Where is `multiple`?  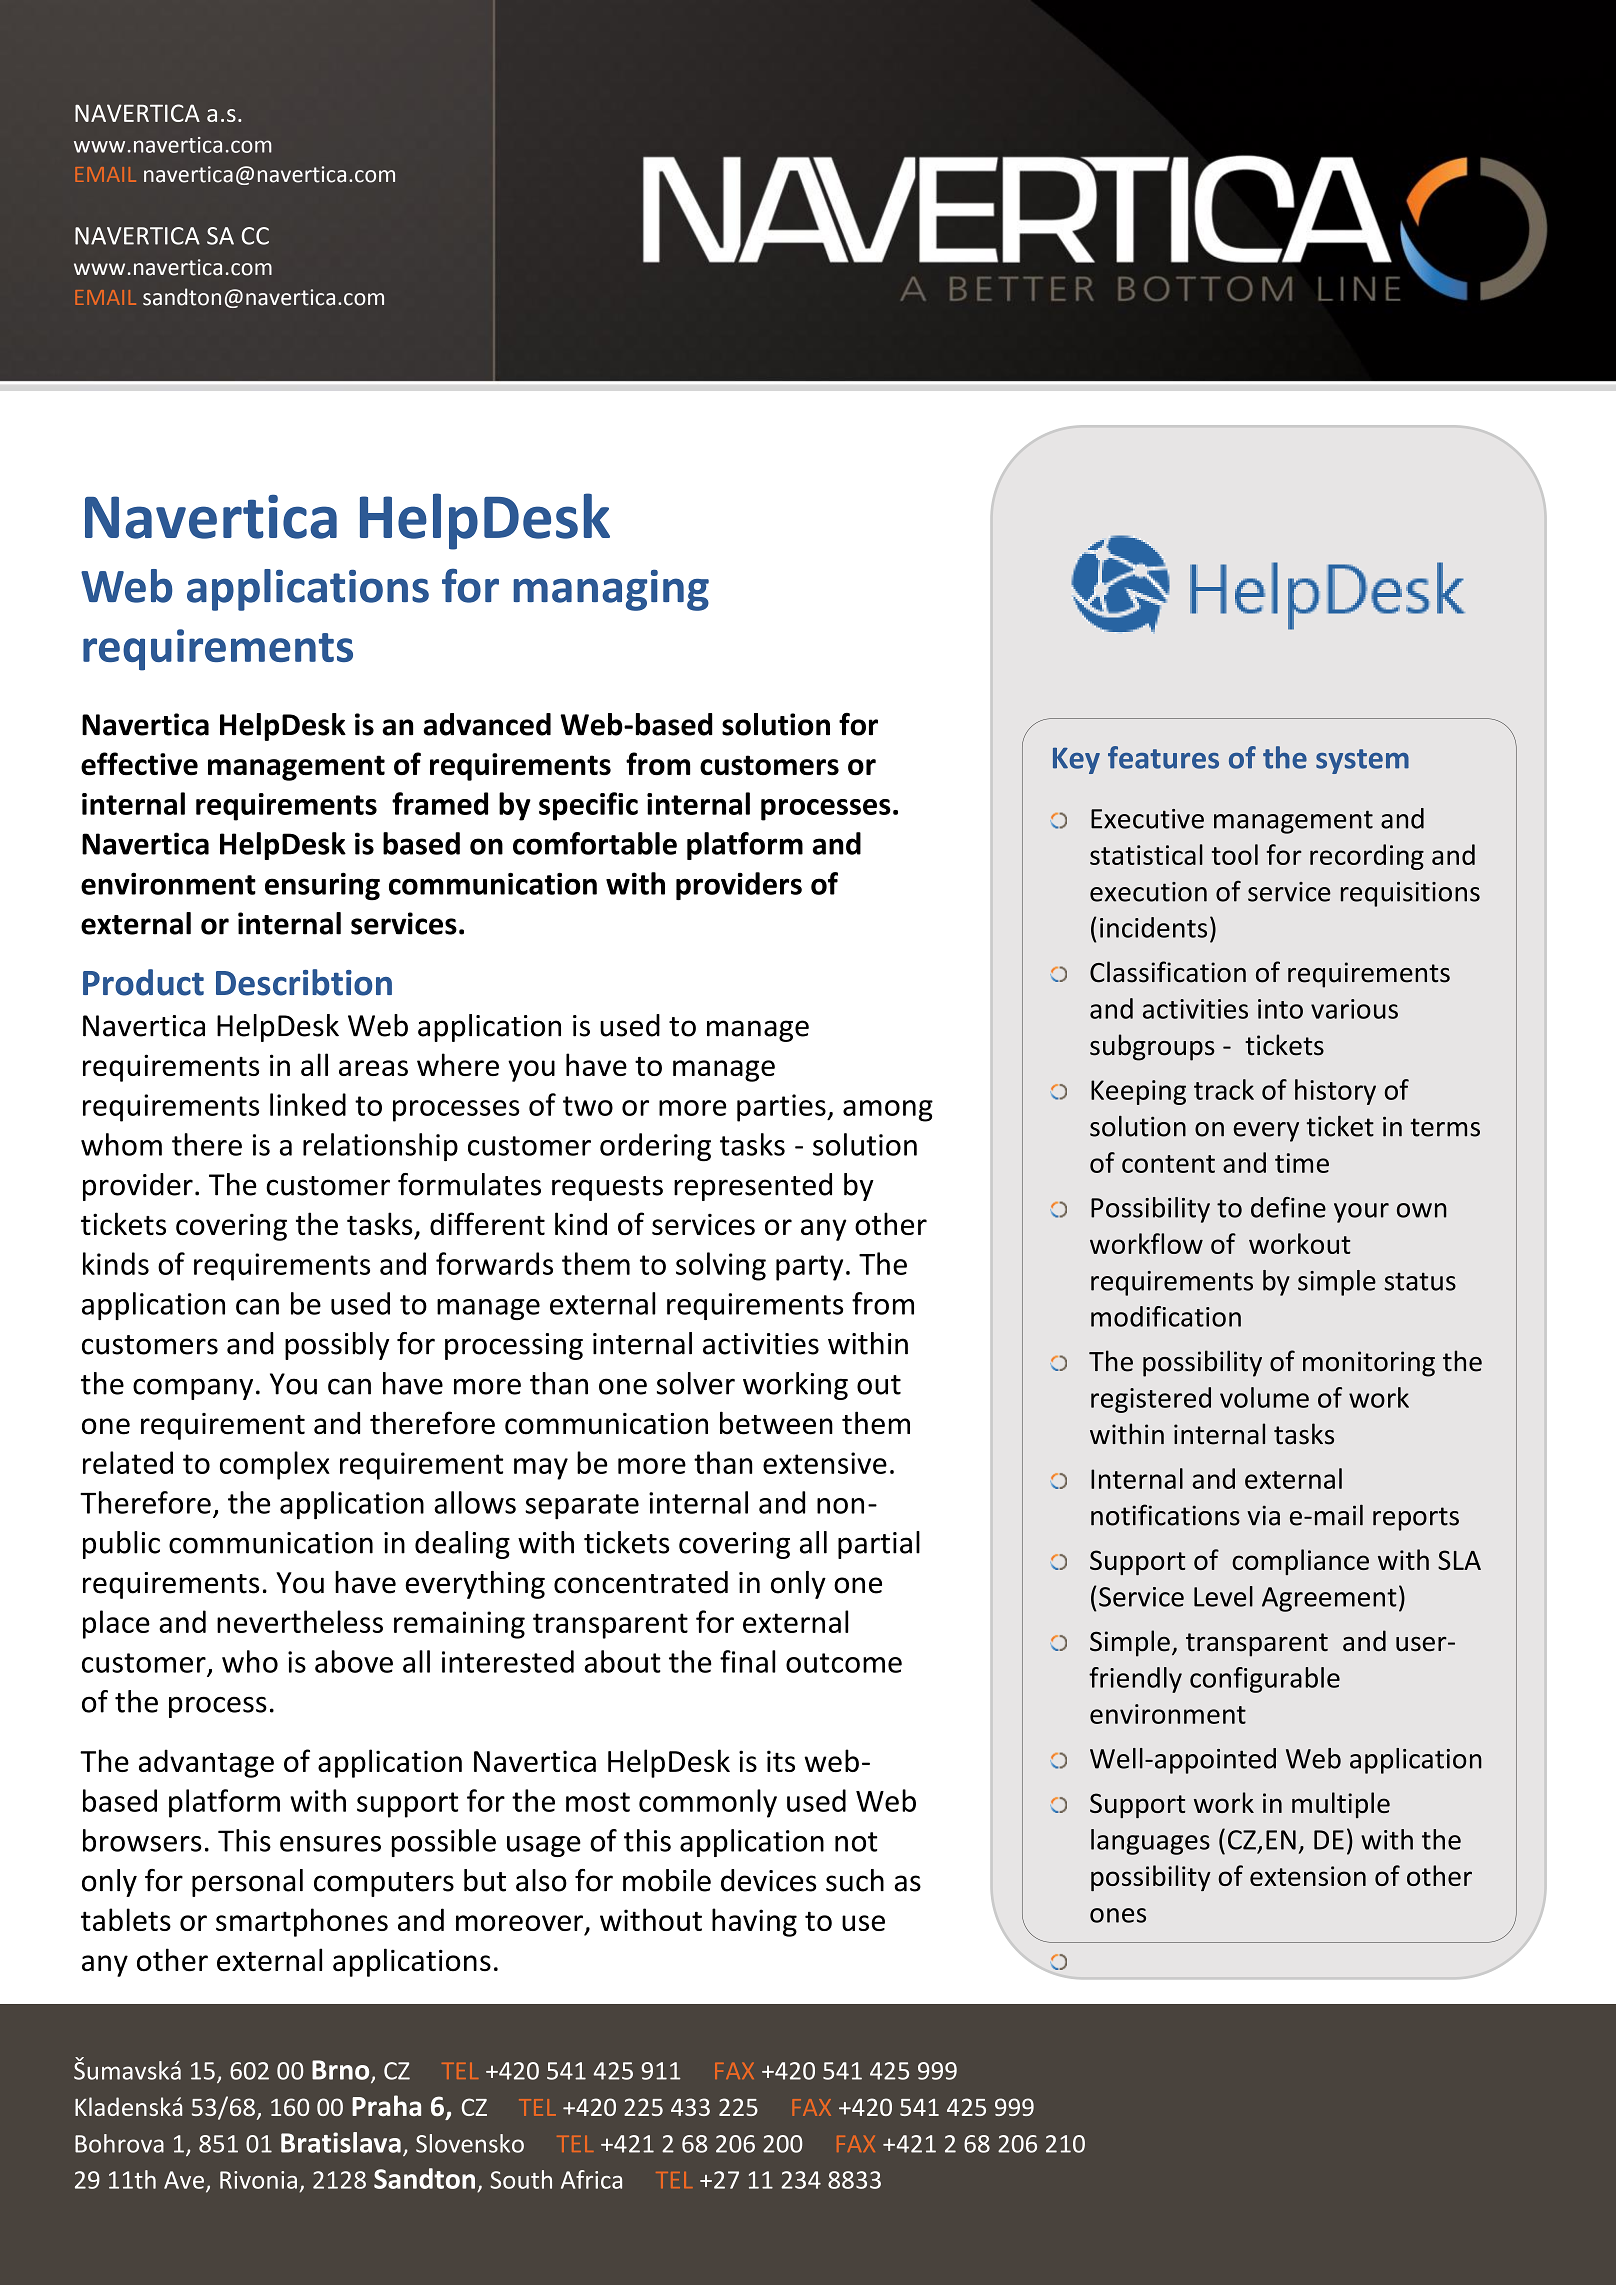
multiple is located at coordinates (1341, 1805).
